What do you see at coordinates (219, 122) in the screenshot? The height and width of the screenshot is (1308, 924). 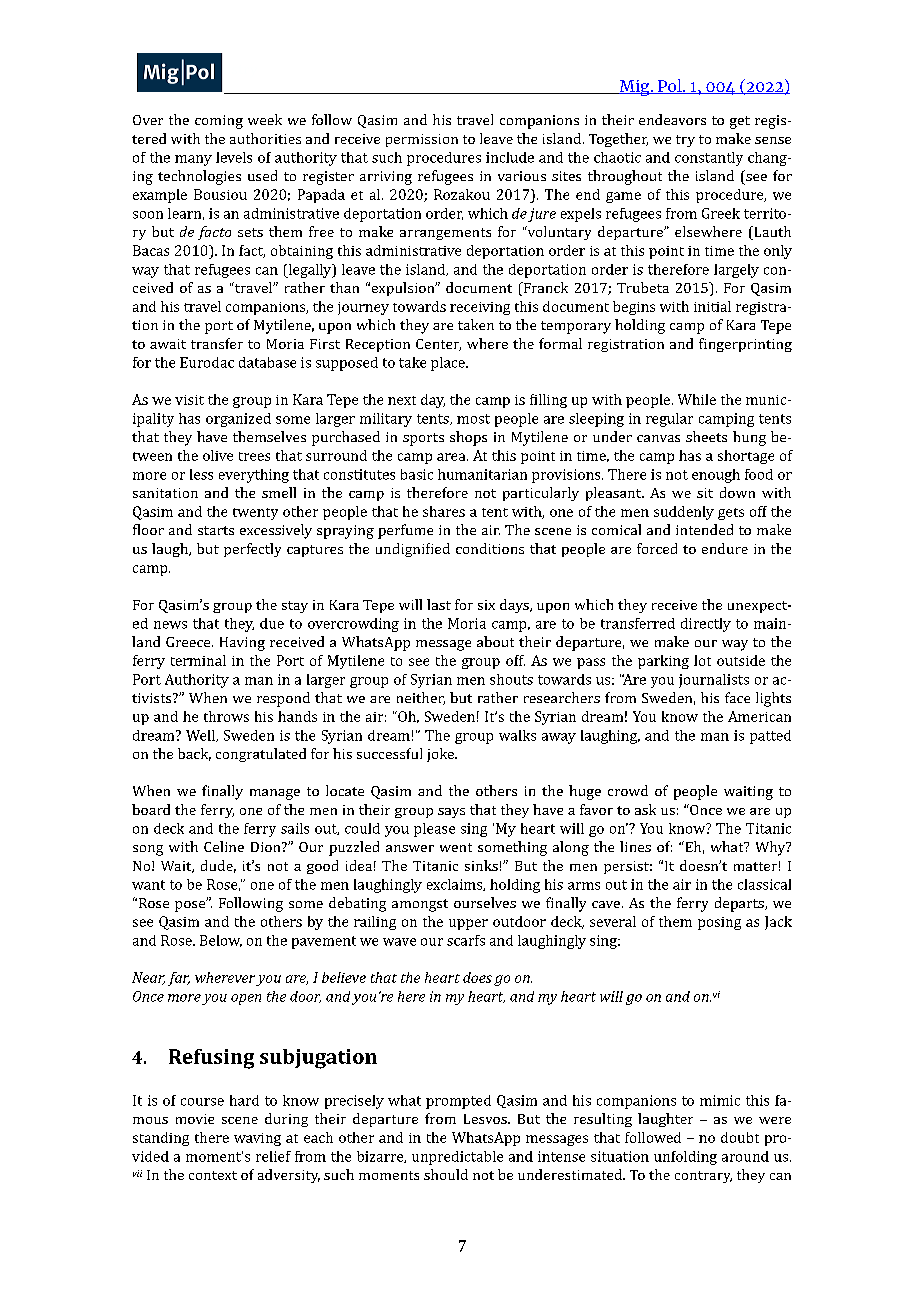 I see `coming` at bounding box center [219, 122].
